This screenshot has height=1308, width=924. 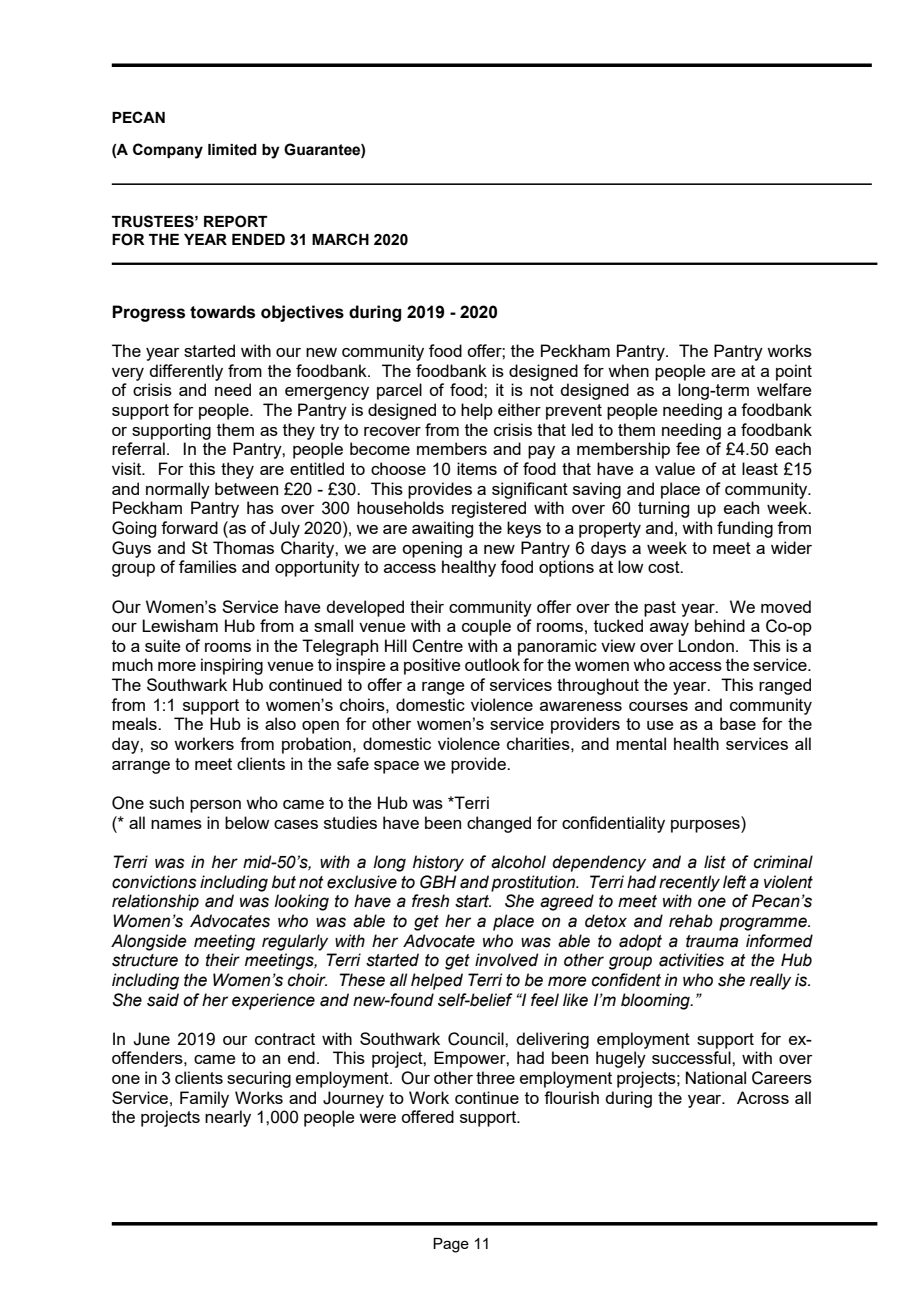 What do you see at coordinates (738, 723) in the screenshot?
I see `base` at bounding box center [738, 723].
